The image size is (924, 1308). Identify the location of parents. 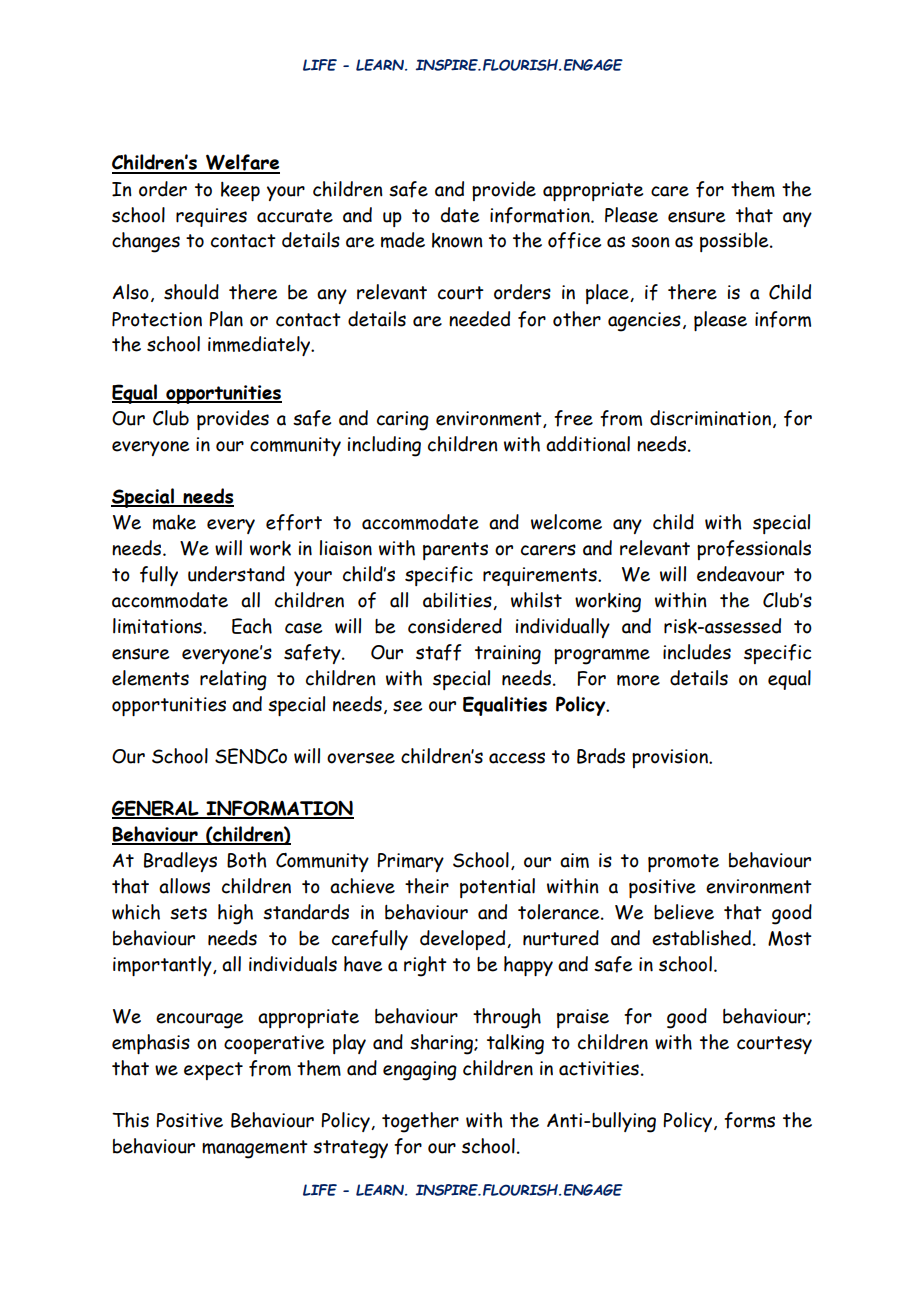
(455, 551).
